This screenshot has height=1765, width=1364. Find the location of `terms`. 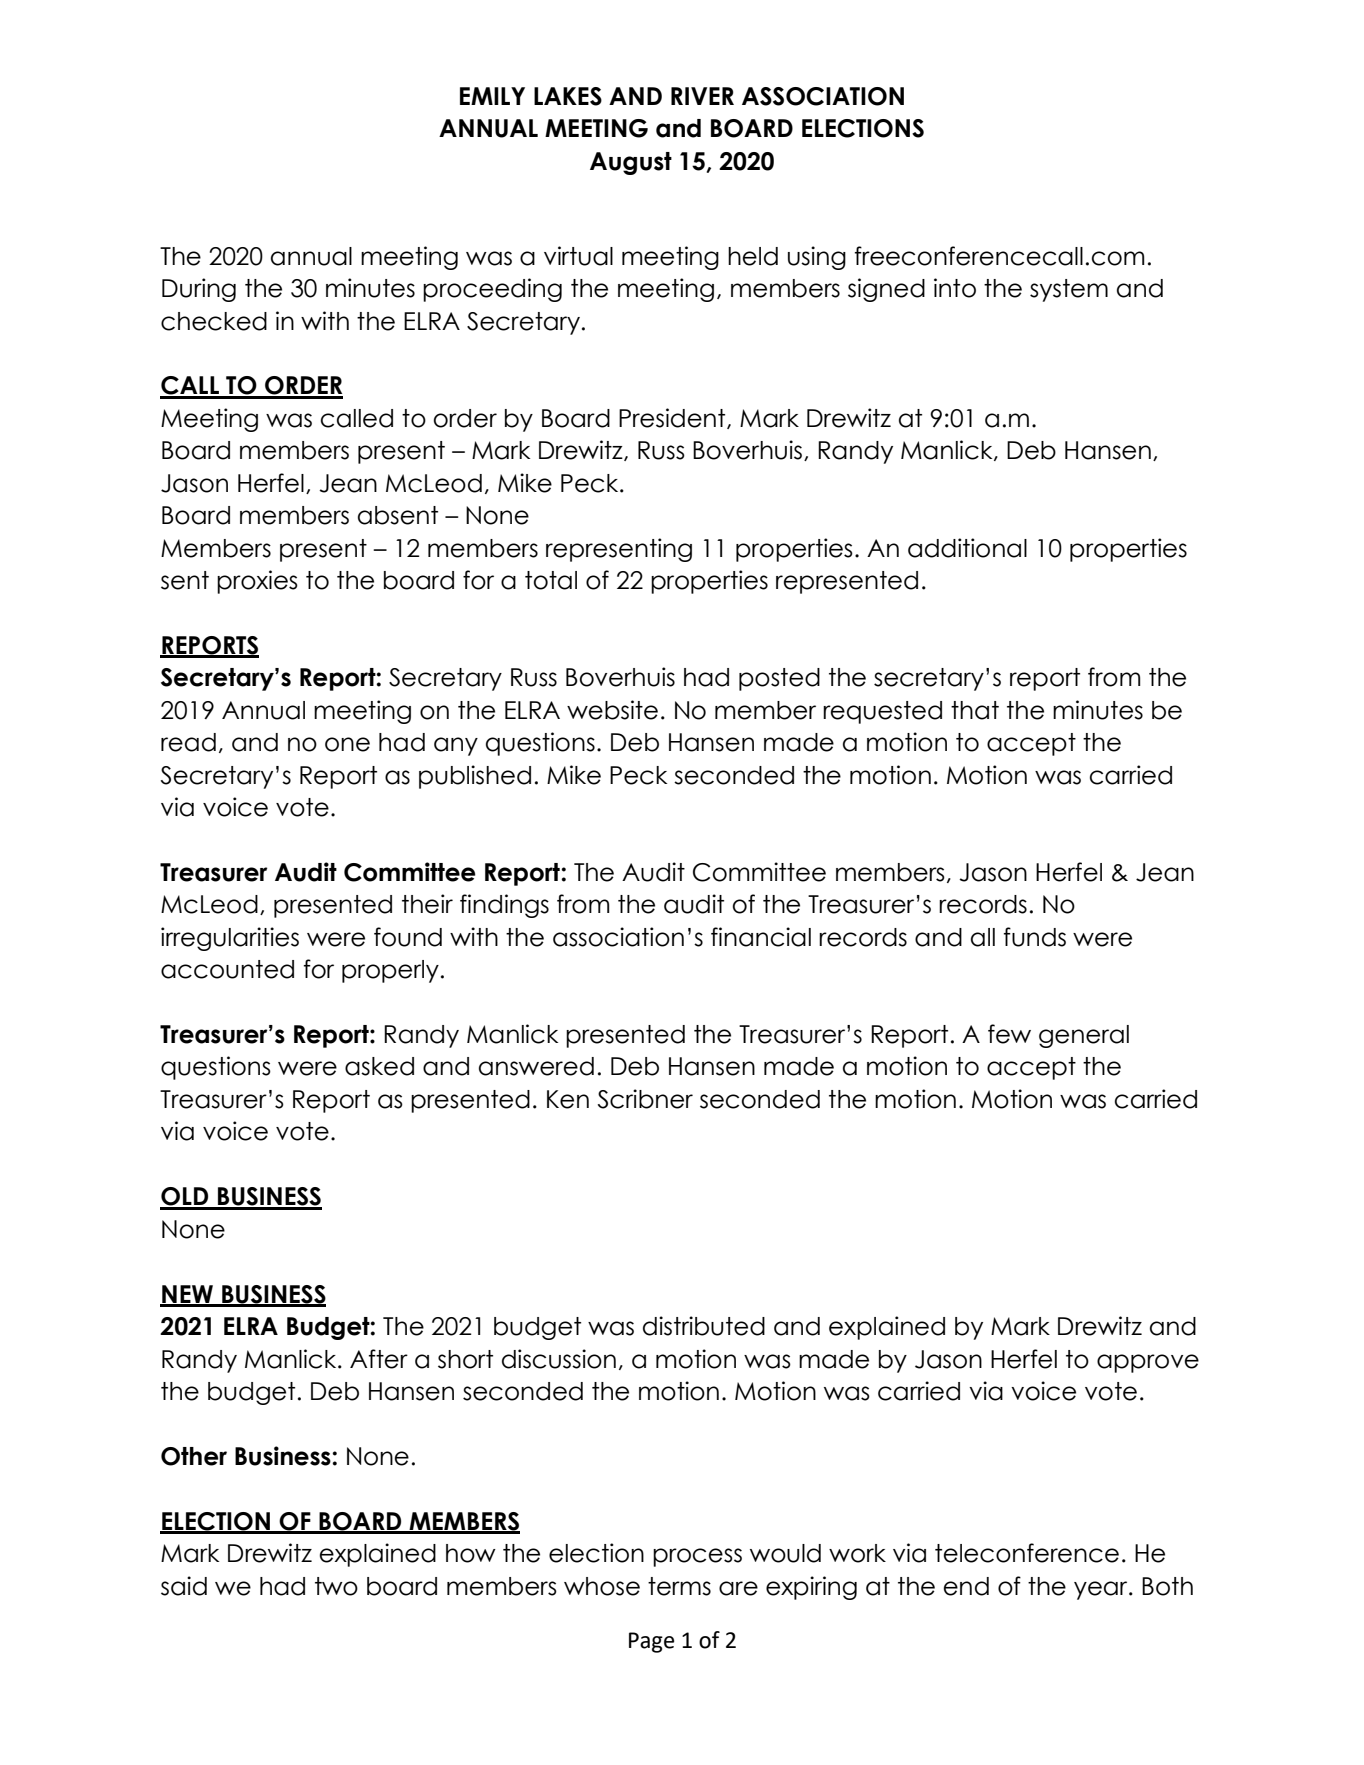

terms is located at coordinates (679, 1586).
